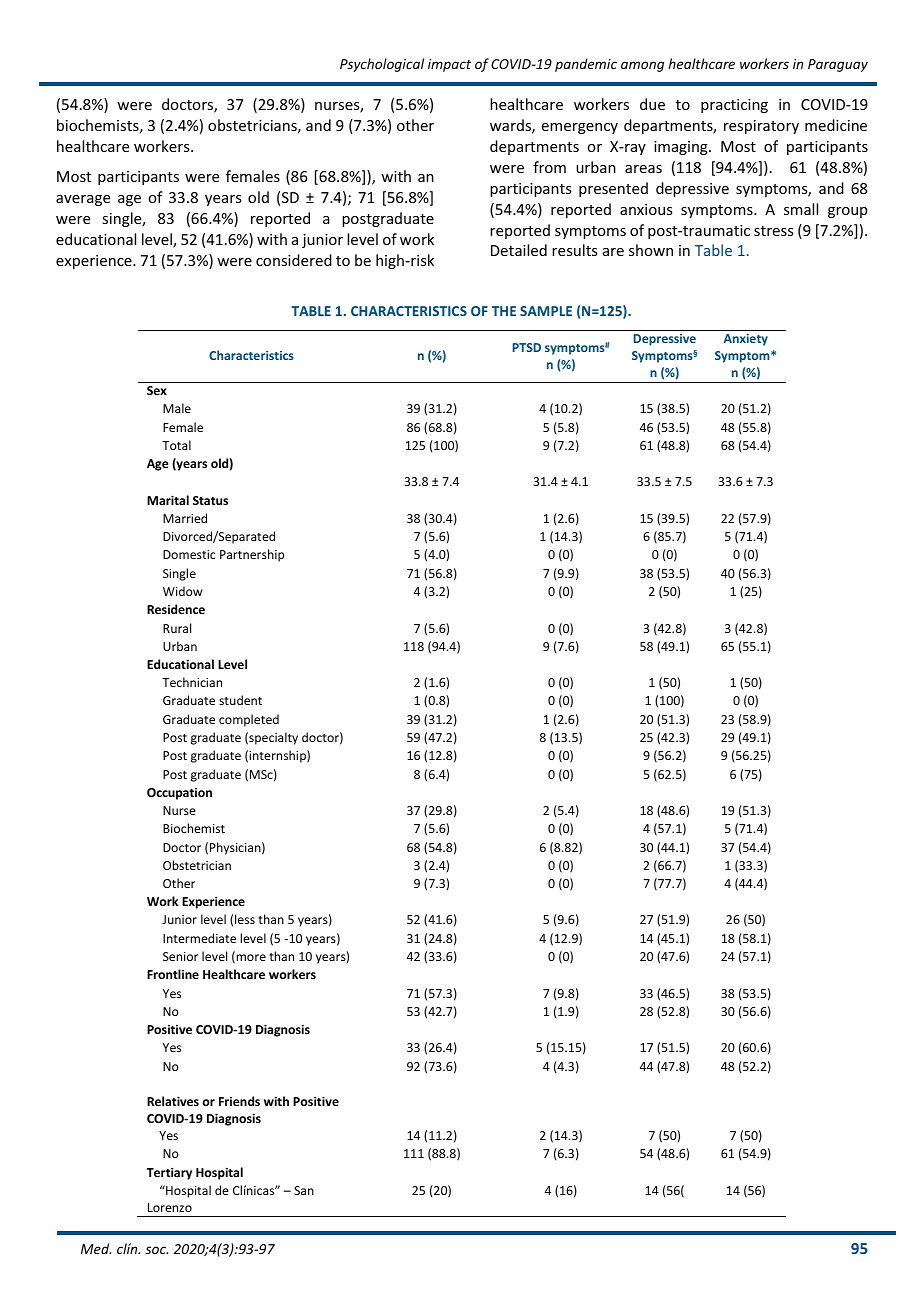 The image size is (924, 1308). I want to click on average, so click(83, 200).
